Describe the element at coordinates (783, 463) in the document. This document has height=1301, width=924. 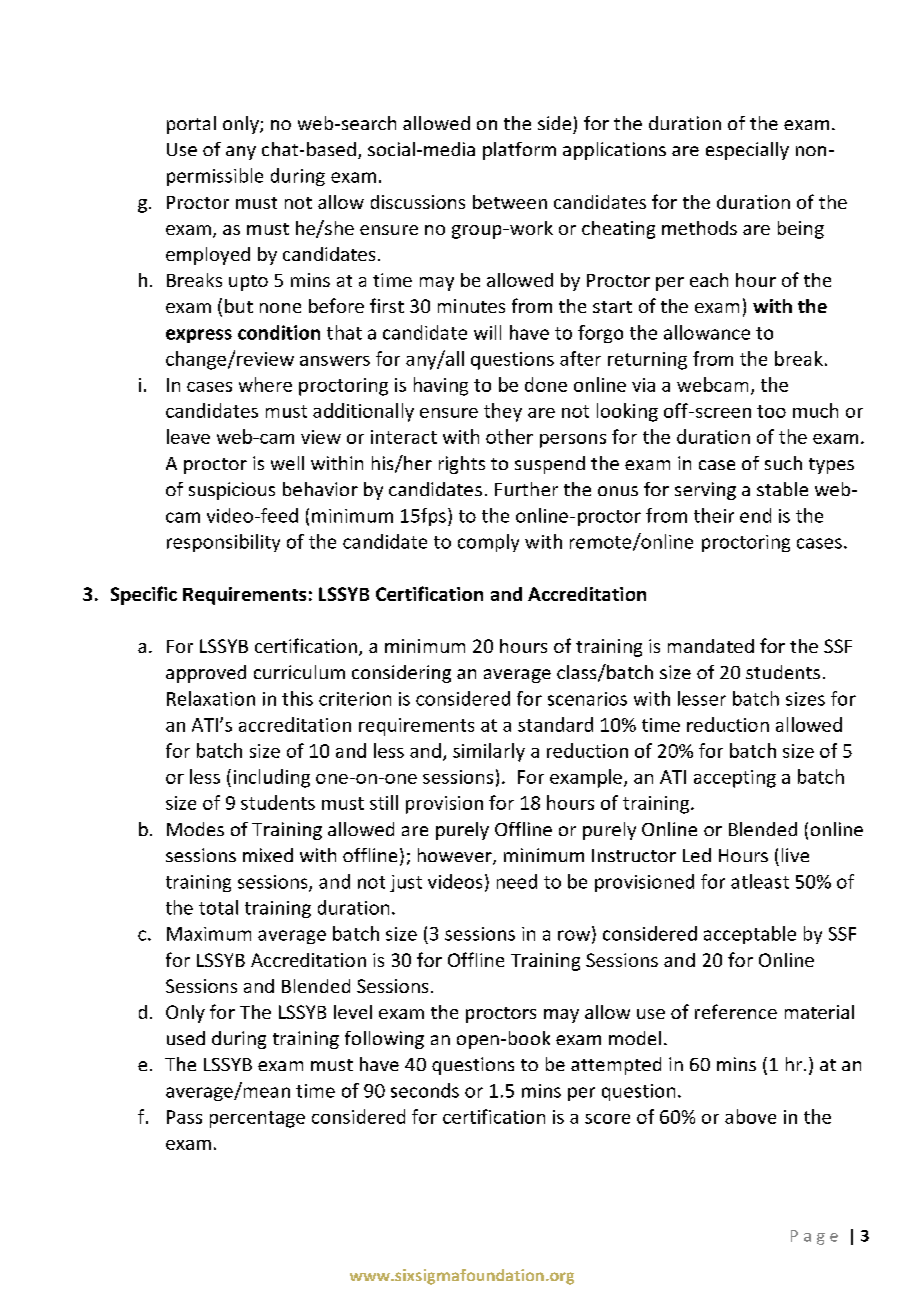
I see `such` at that location.
